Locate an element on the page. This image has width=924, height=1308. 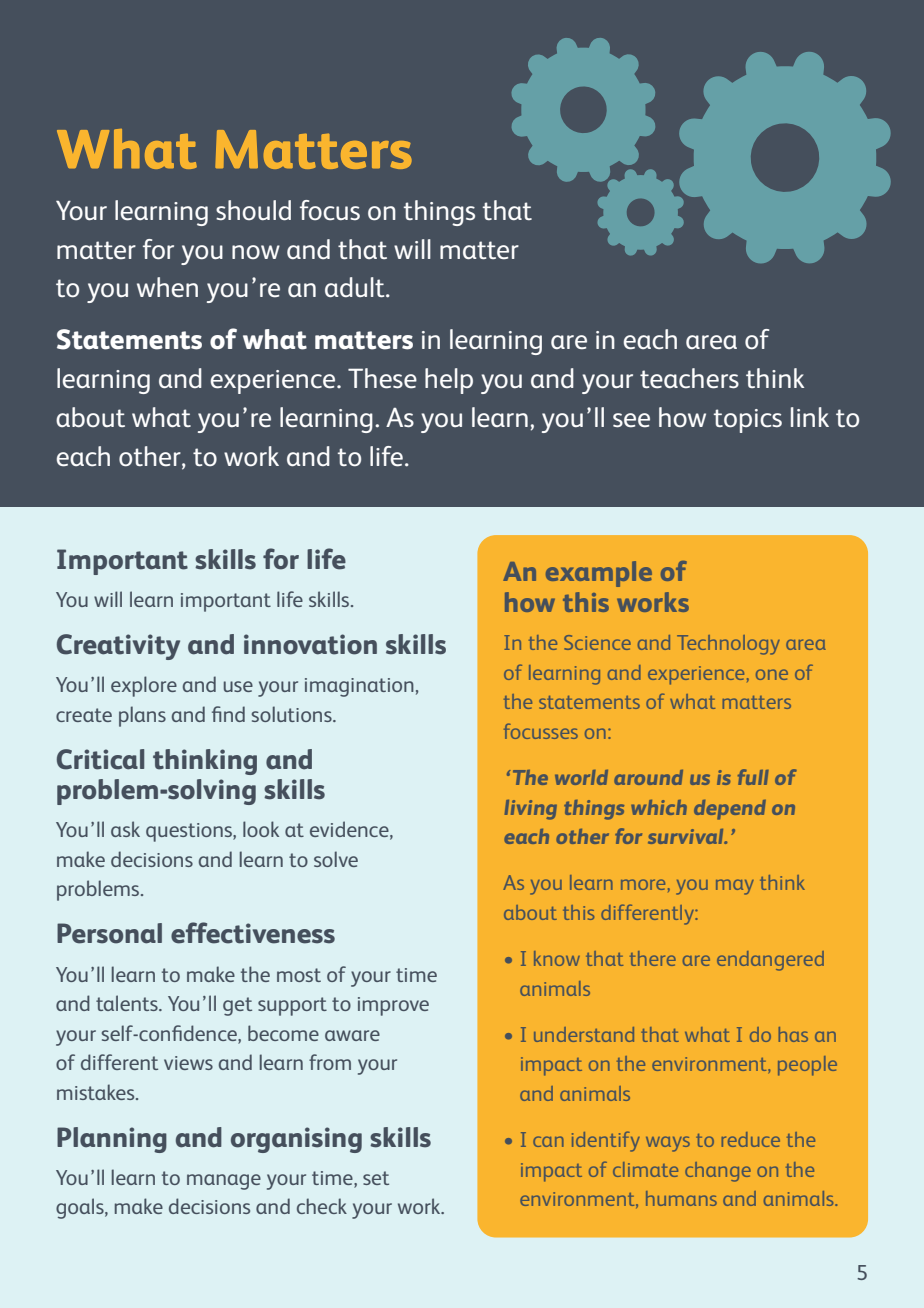
when is located at coordinates (167, 287).
